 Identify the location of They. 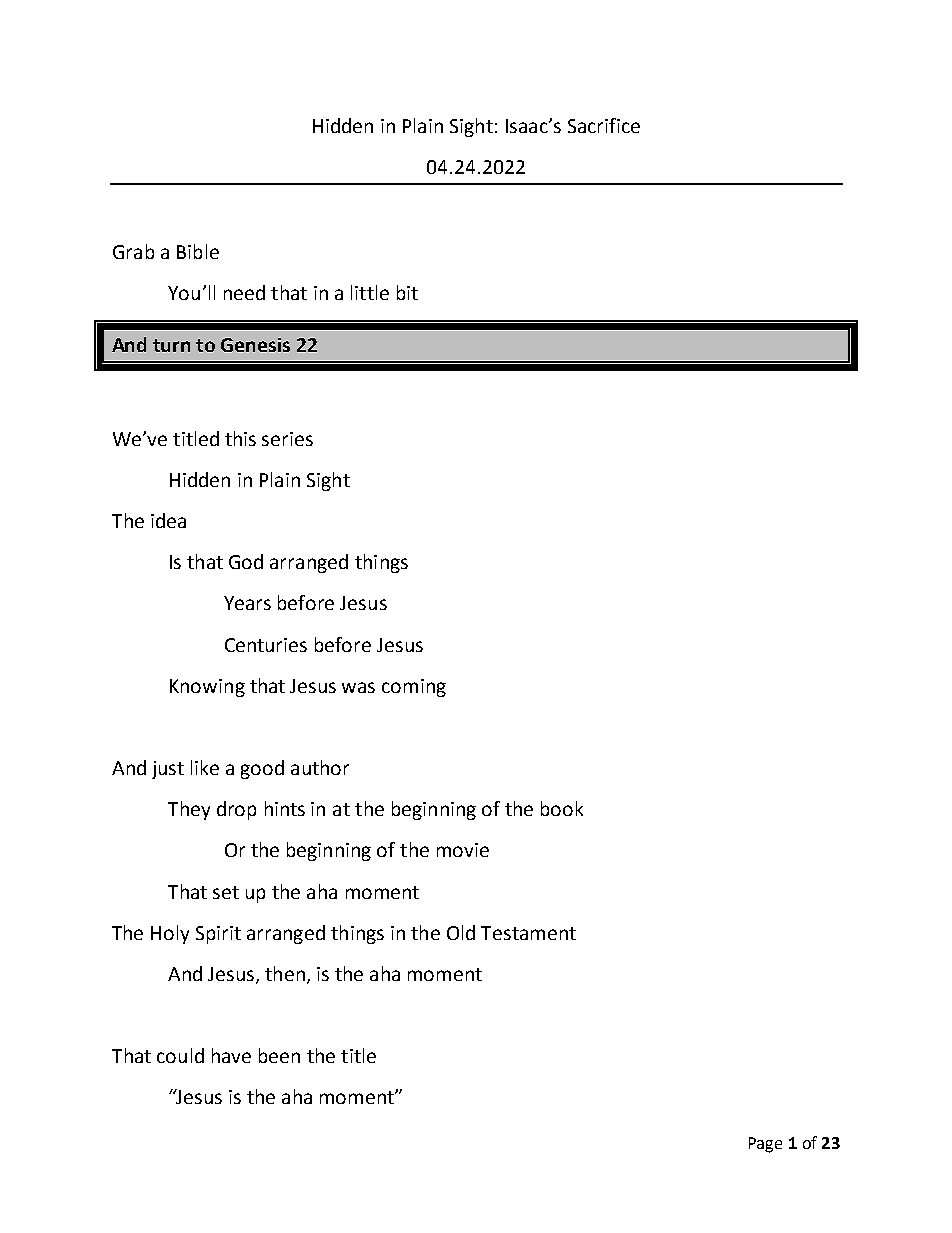
(189, 810).
